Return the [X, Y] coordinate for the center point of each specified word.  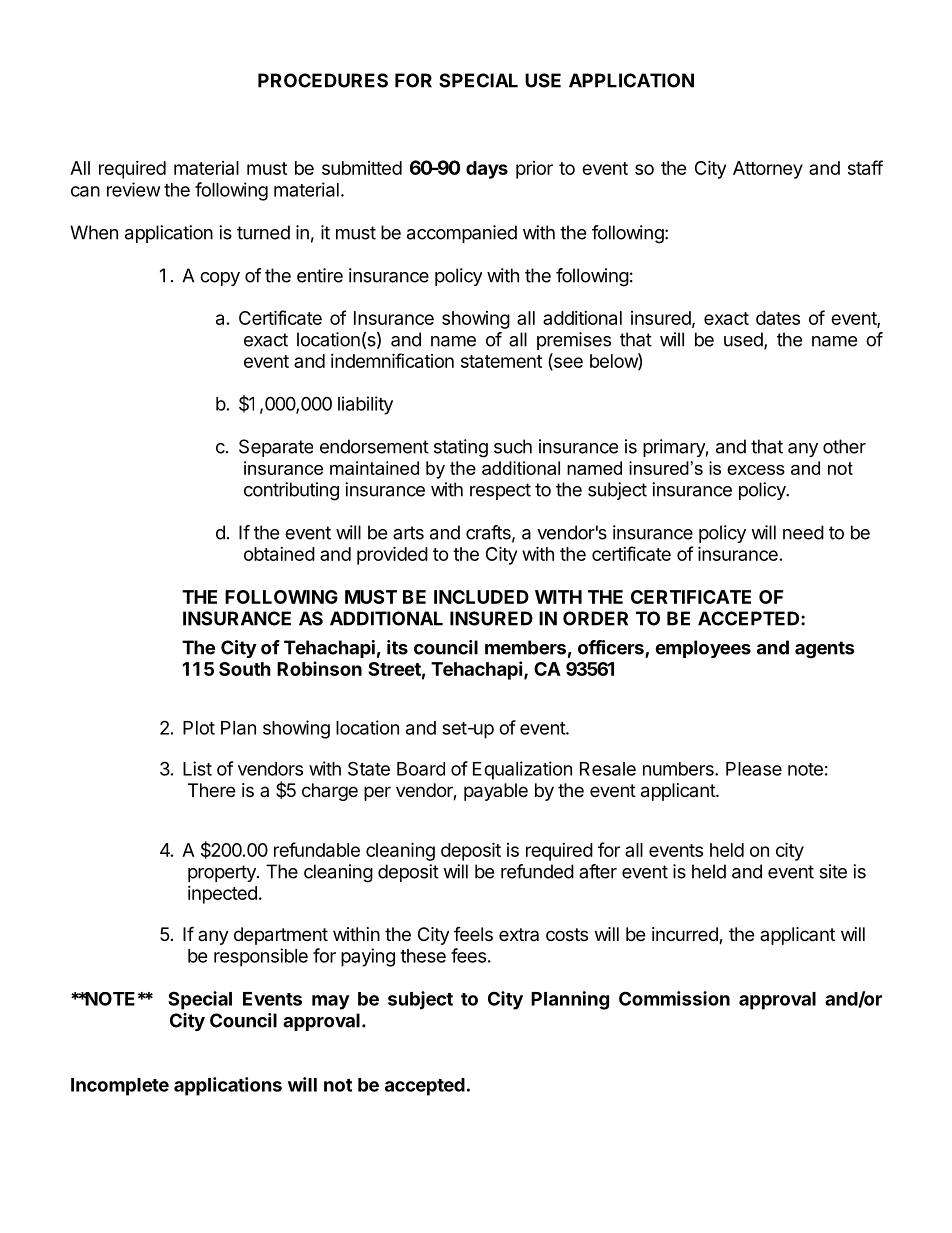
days [487, 170]
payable [496, 792]
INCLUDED [481, 597]
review [134, 189]
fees [468, 955]
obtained [279, 554]
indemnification [392, 360]
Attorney [768, 170]
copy [220, 279]
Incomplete [120, 1087]
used [743, 339]
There [211, 790]
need [803, 532]
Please [754, 769]
